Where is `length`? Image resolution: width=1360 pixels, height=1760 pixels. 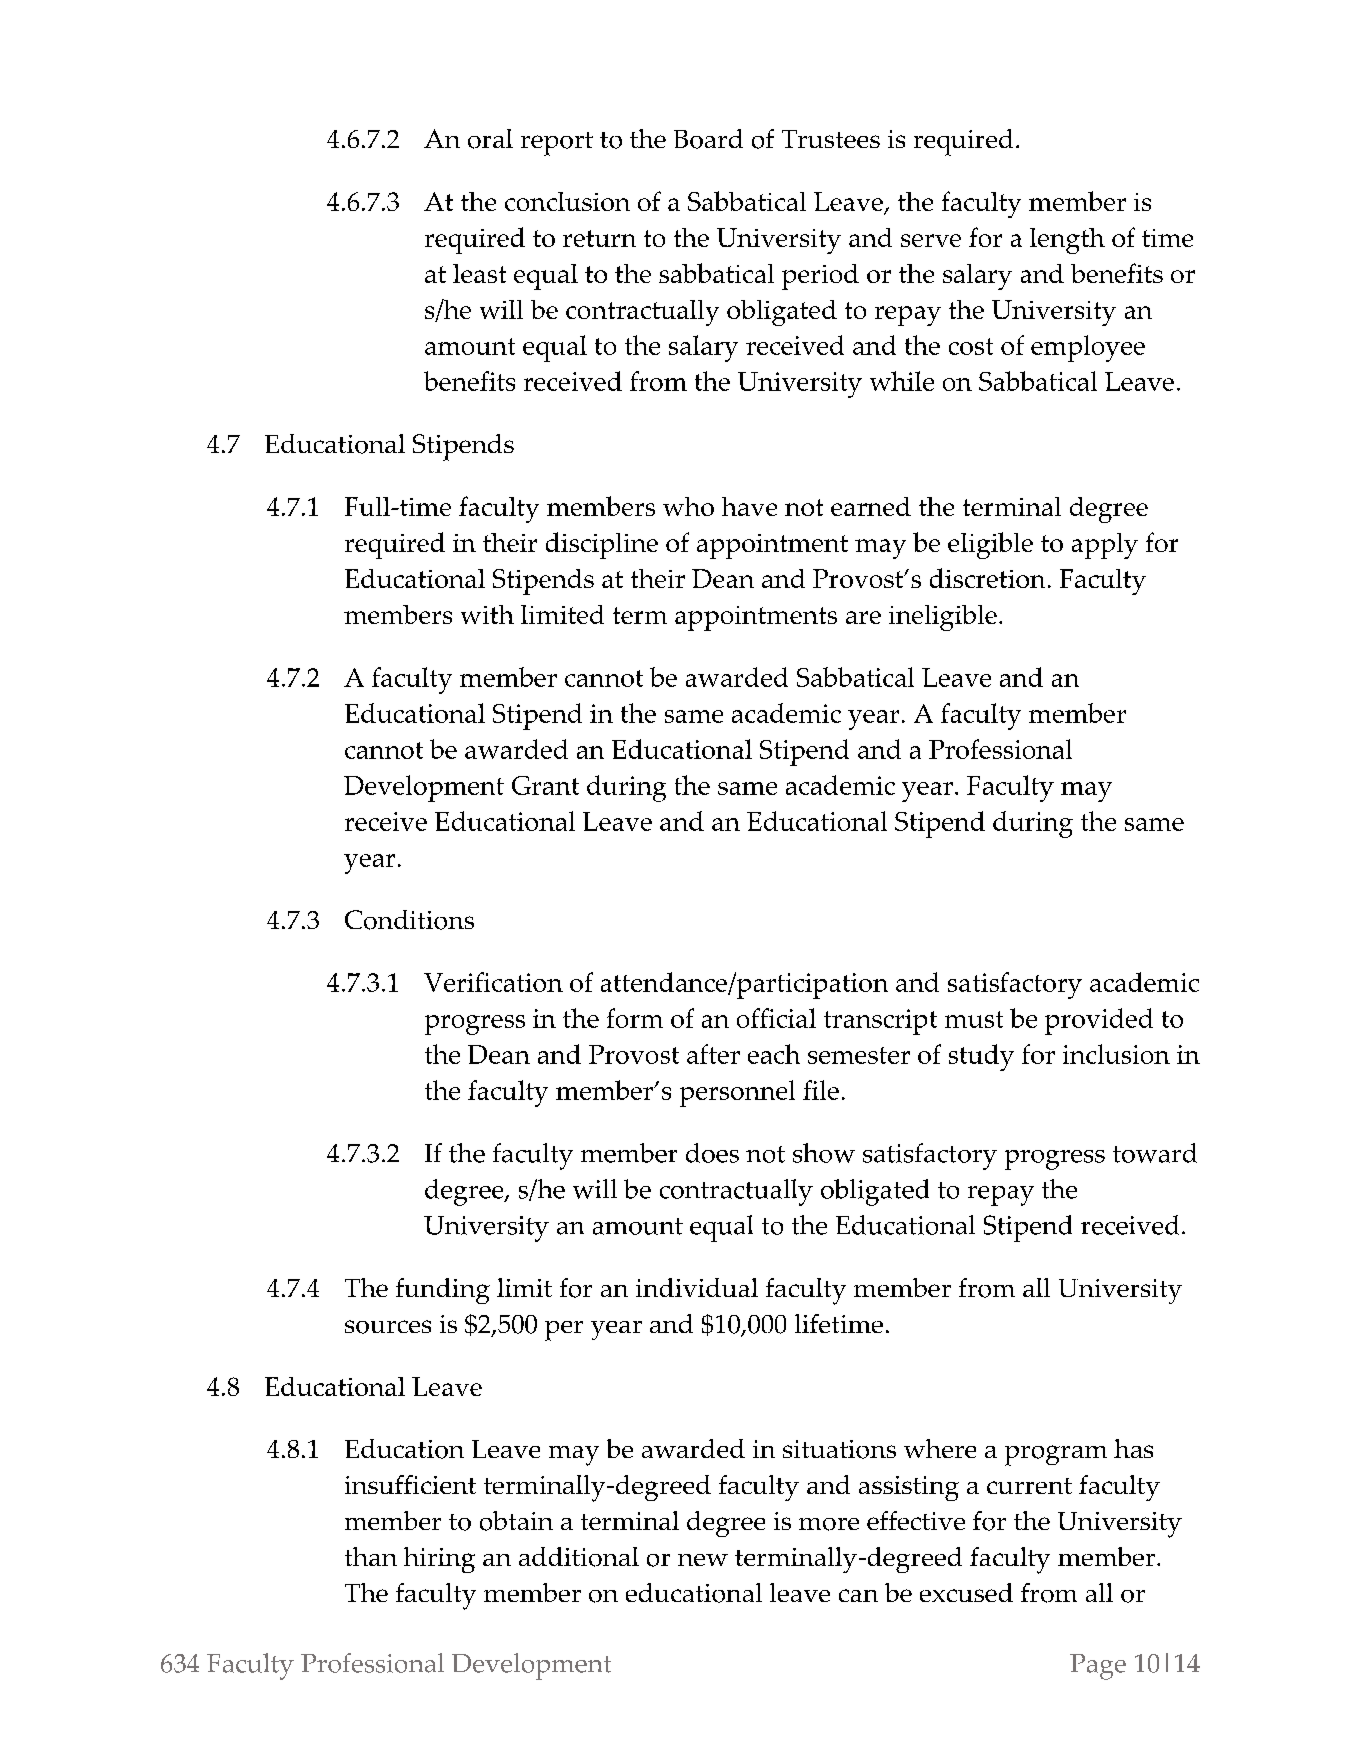
length is located at coordinates (1067, 241).
